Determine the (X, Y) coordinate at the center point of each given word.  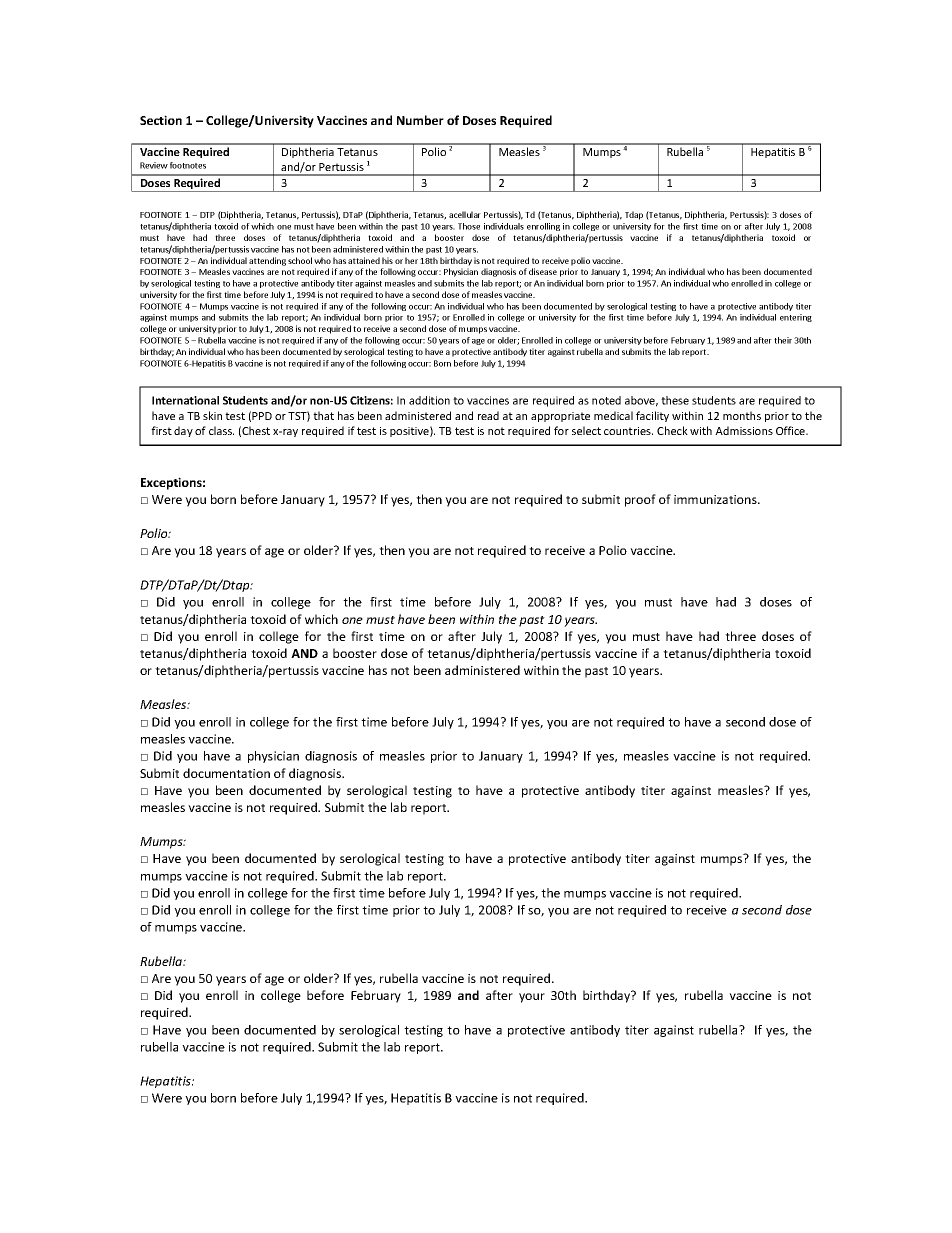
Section (161, 120)
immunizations (716, 499)
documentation (226, 773)
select (586, 430)
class (221, 430)
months (742, 415)
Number (420, 120)
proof (640, 500)
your (532, 998)
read (488, 415)
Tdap (634, 215)
